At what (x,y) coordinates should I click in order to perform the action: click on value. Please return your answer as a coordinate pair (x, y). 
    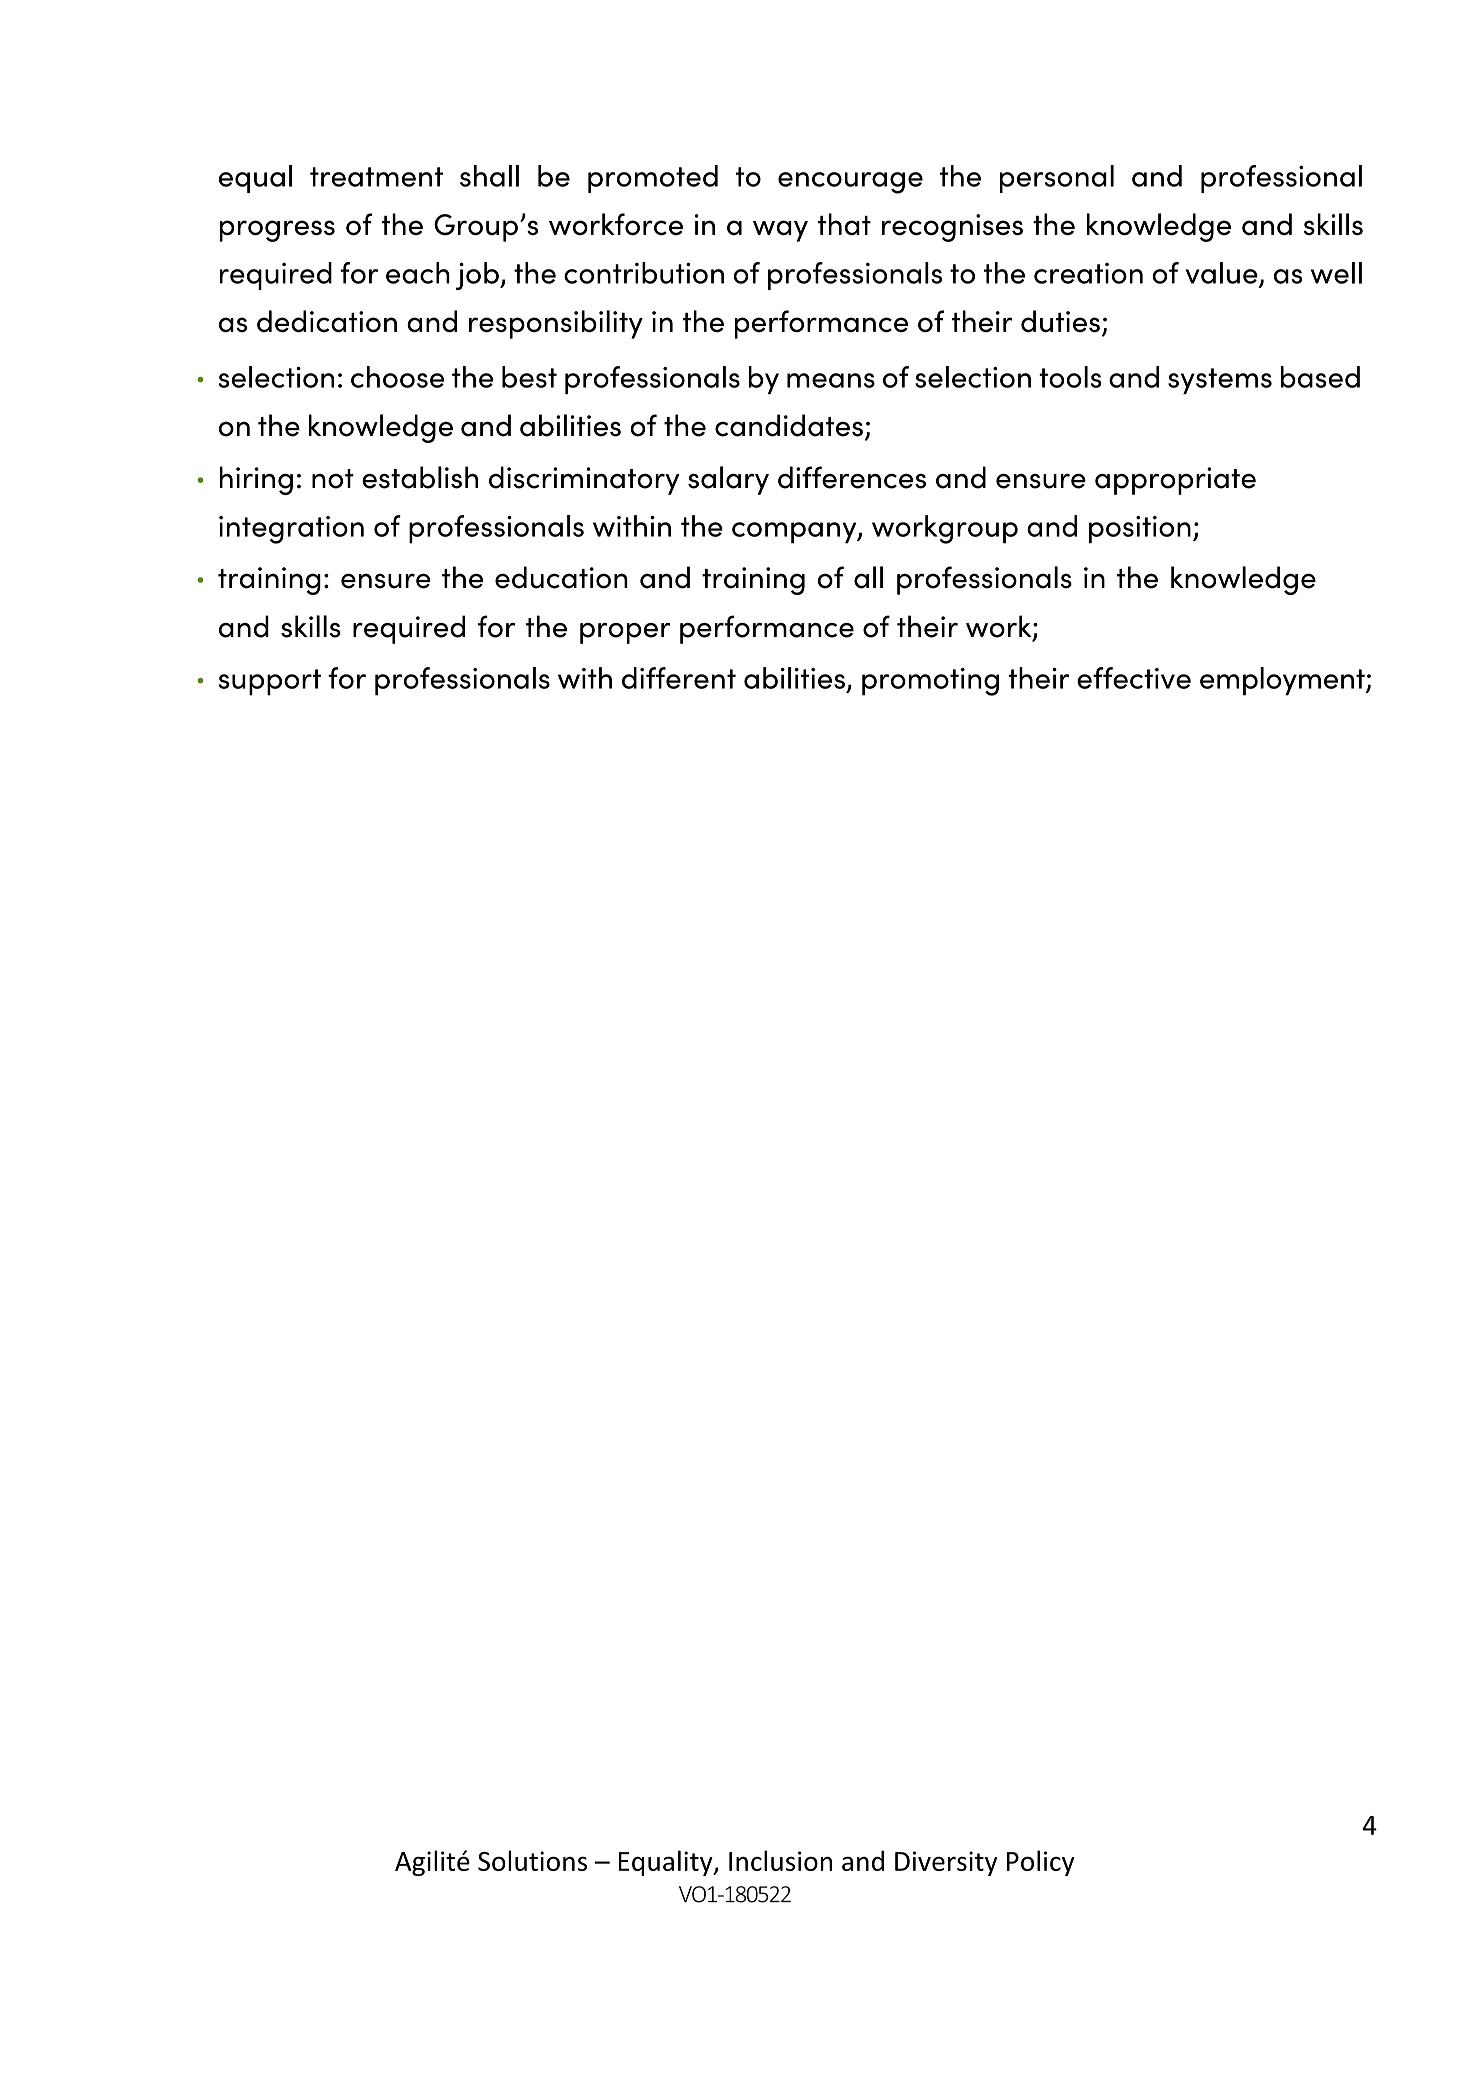
    Looking at the image, I should click on (1223, 274).
